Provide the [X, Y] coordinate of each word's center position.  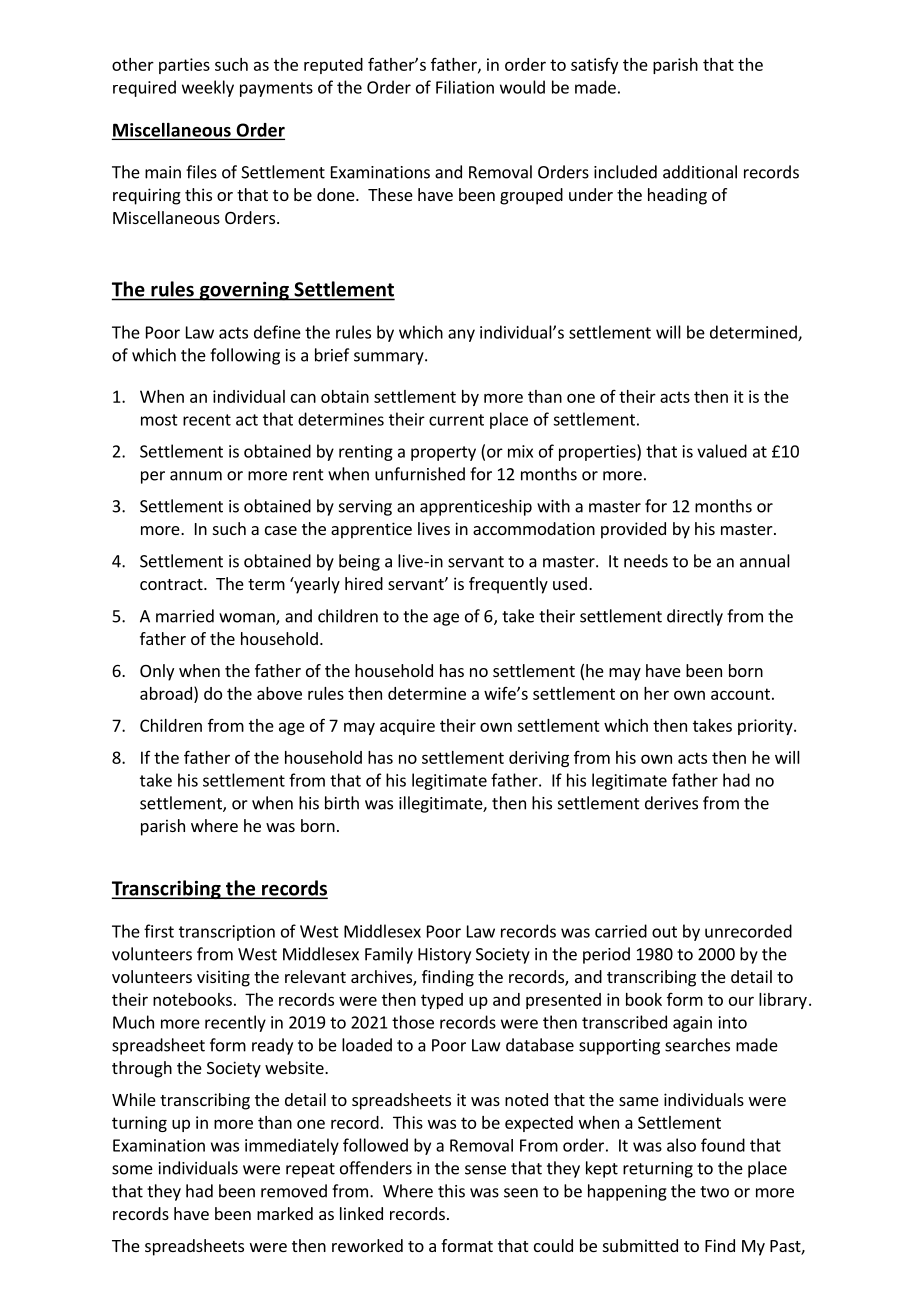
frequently [508, 585]
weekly [208, 88]
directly [695, 617]
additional [700, 172]
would [522, 87]
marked [285, 1213]
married [185, 616]
